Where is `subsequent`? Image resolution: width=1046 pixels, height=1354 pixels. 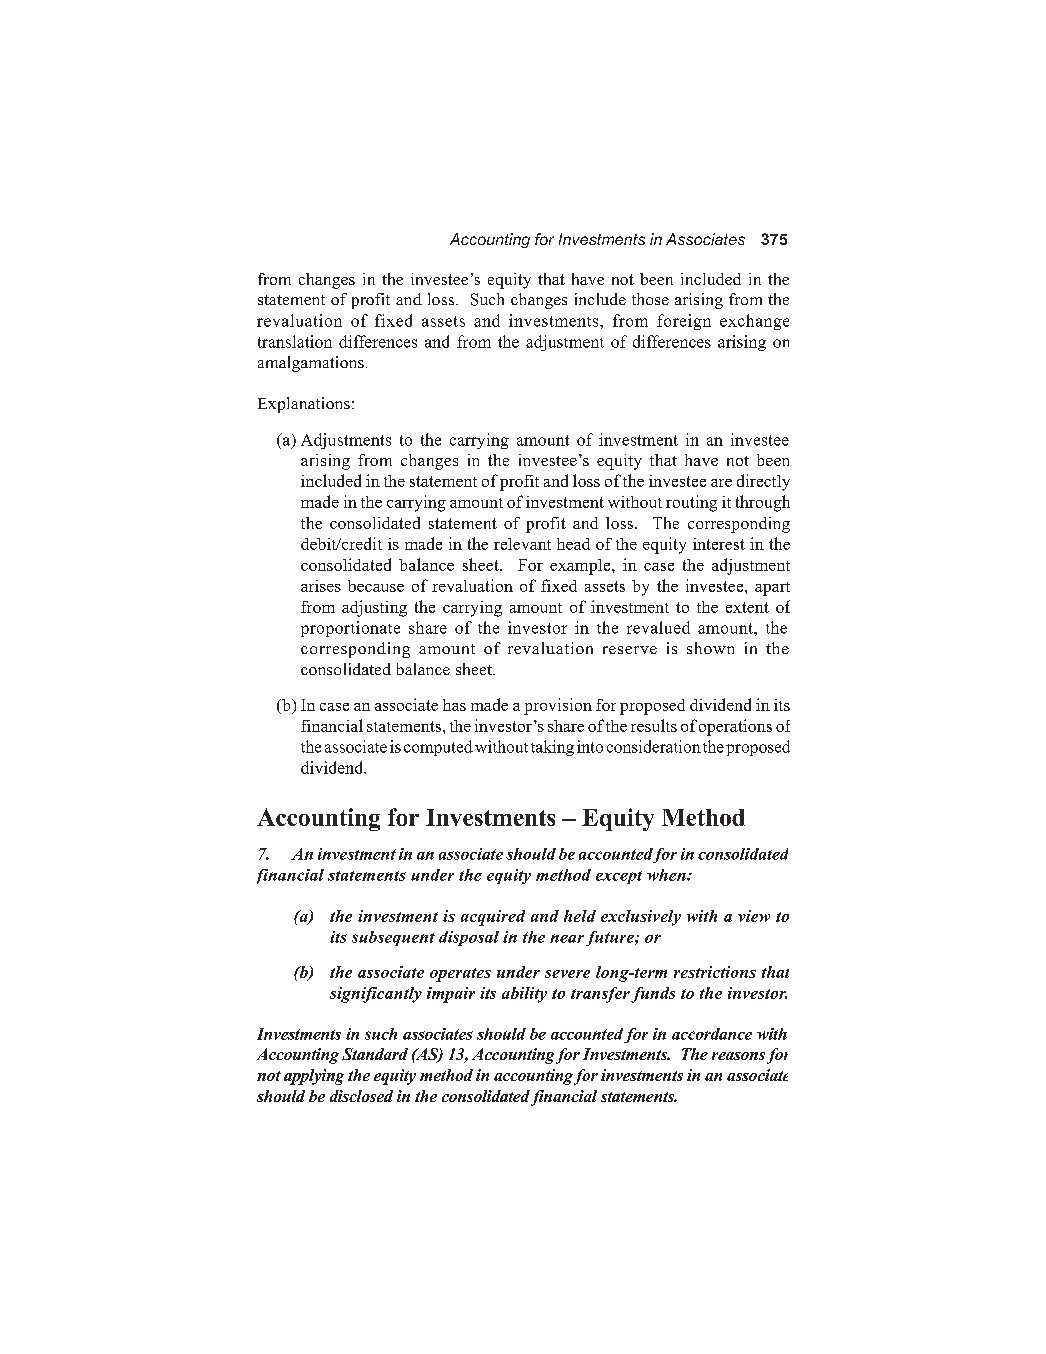
subsequent is located at coordinates (393, 938).
